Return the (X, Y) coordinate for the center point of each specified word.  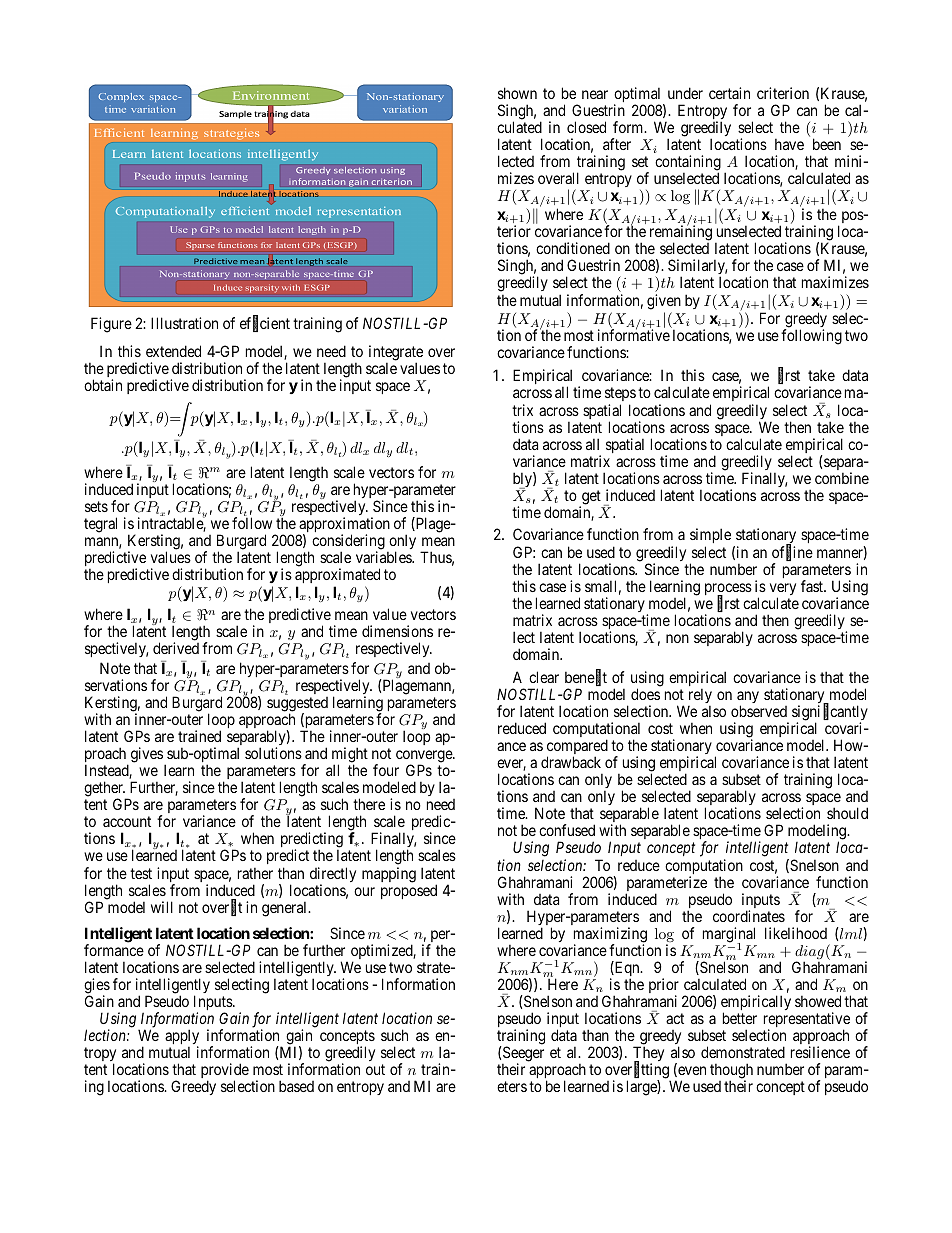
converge (425, 757)
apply (182, 1038)
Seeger (522, 1055)
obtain (103, 385)
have (789, 144)
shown (517, 93)
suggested (297, 705)
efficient (265, 324)
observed (759, 711)
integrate (396, 354)
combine (842, 478)
